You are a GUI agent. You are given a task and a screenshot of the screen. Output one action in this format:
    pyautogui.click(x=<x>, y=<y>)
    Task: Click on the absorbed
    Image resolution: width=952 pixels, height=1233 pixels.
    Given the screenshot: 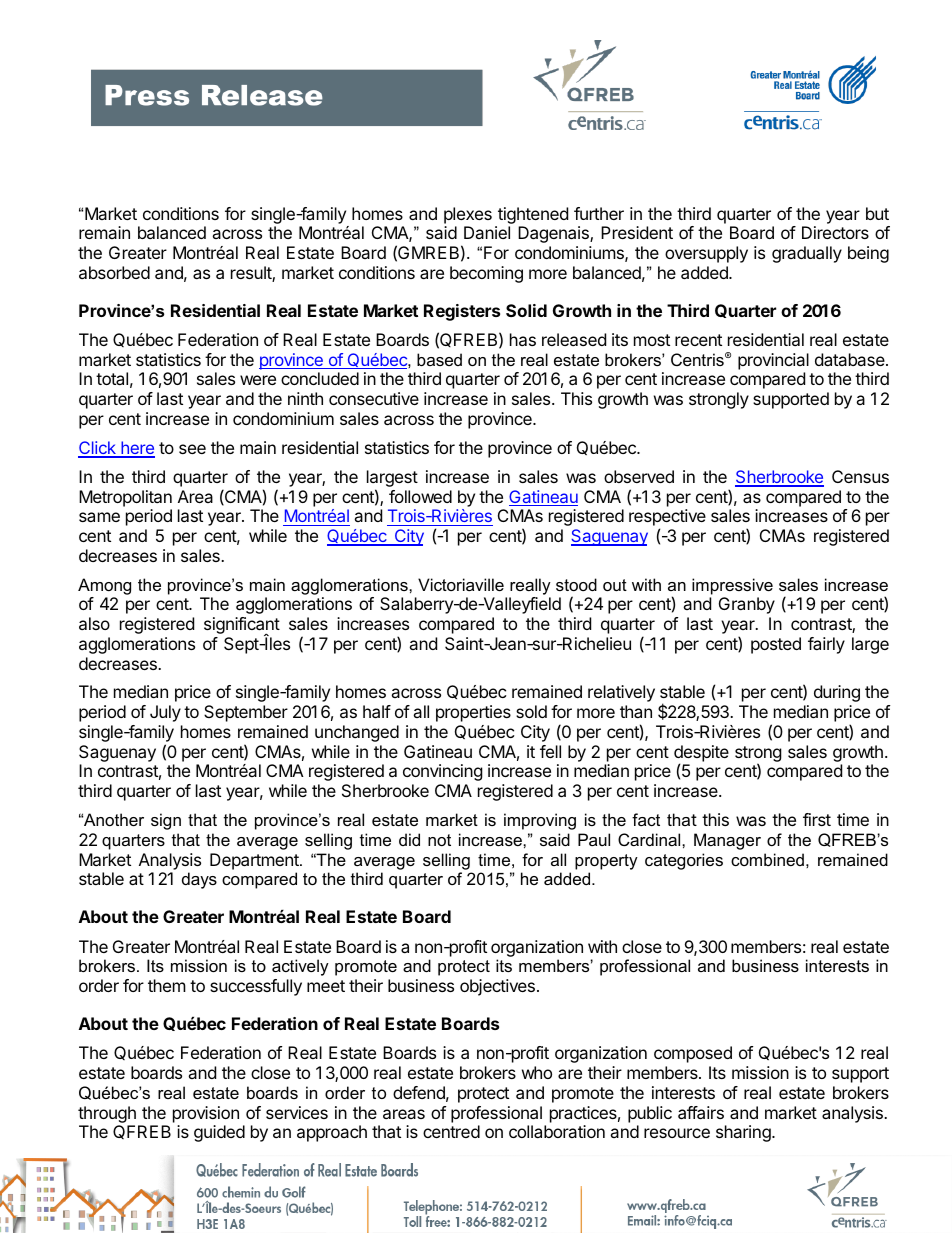 What is the action you would take?
    pyautogui.click(x=114, y=272)
